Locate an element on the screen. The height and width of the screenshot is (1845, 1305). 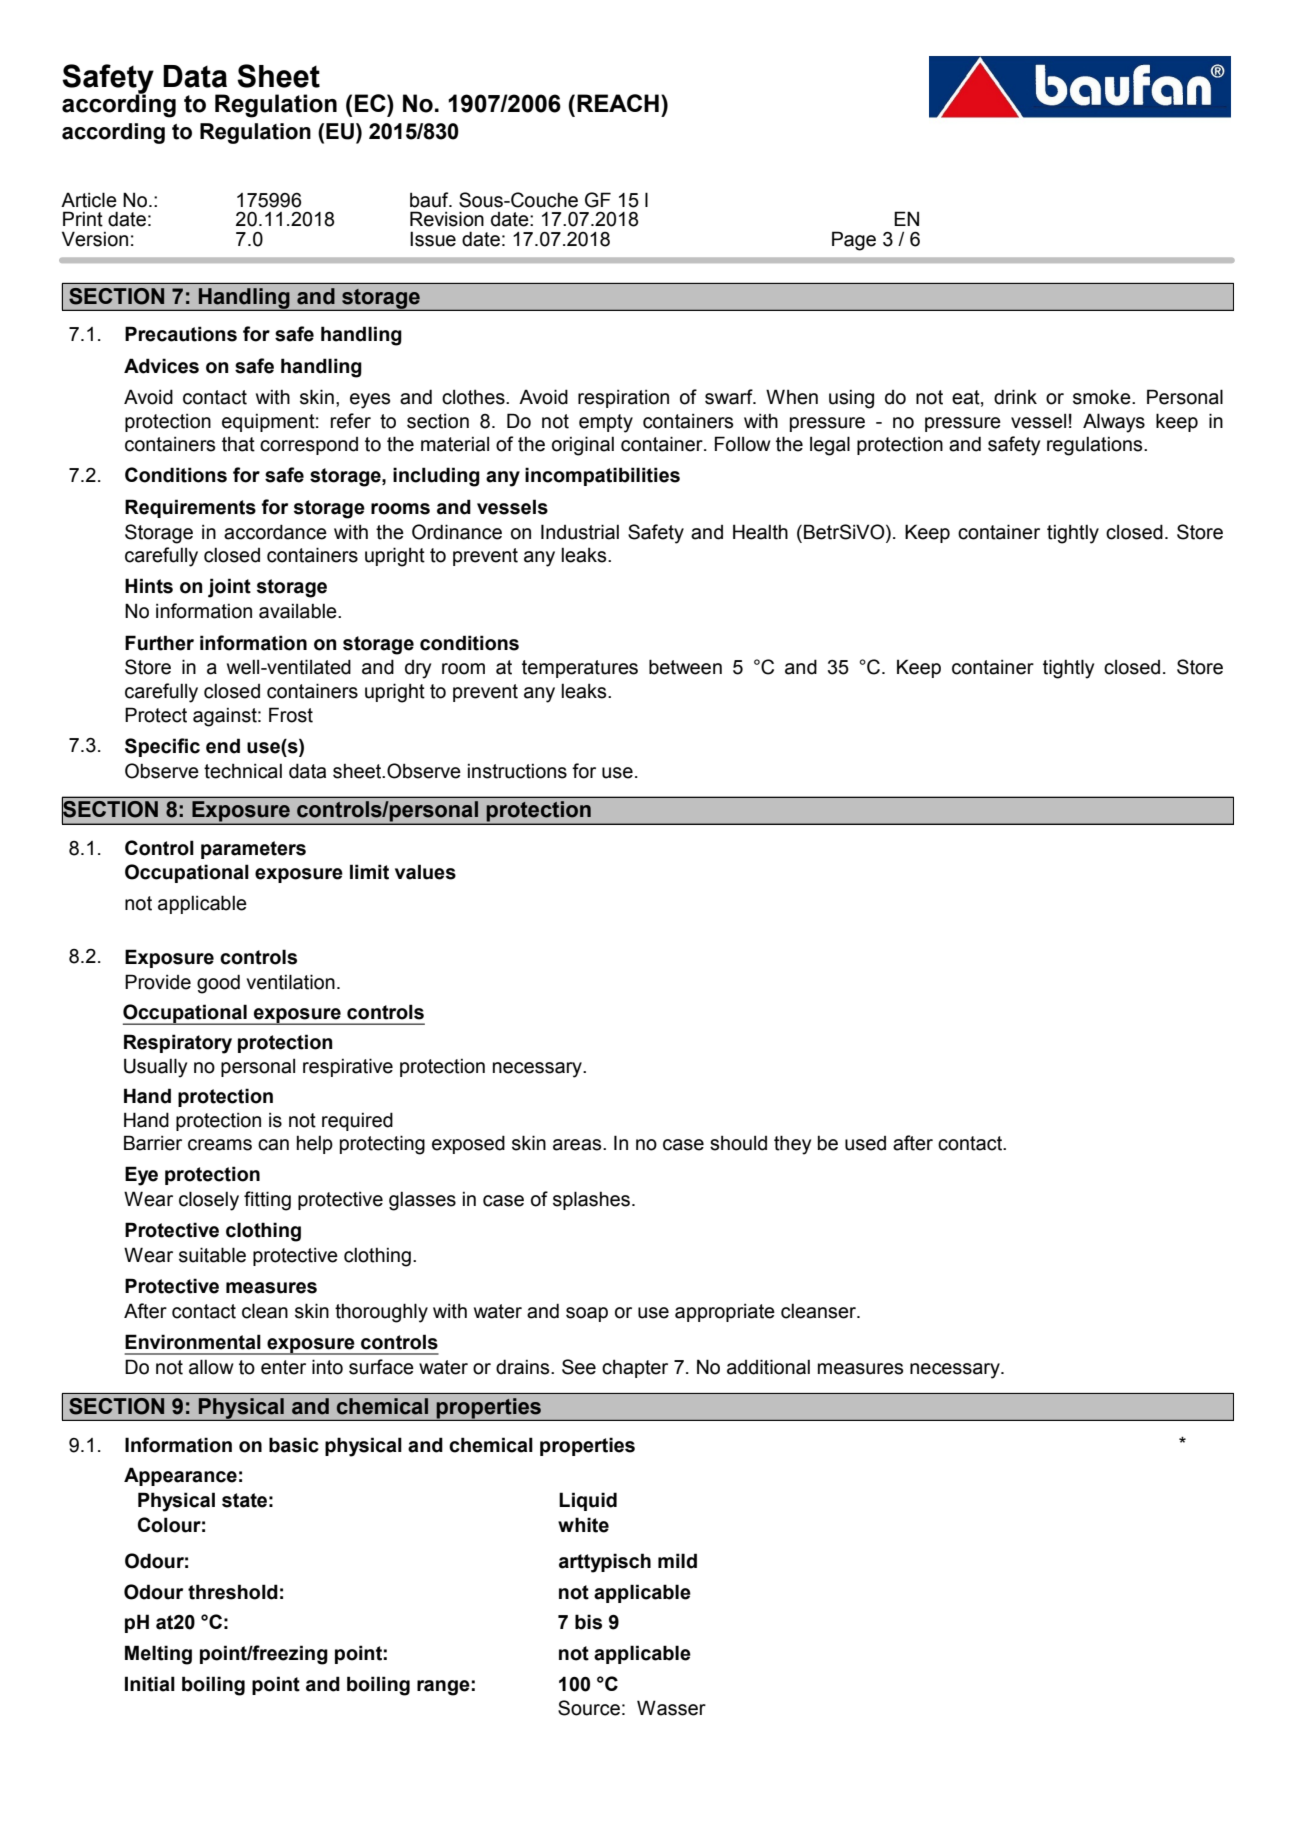
Industrial is located at coordinates (580, 532).
